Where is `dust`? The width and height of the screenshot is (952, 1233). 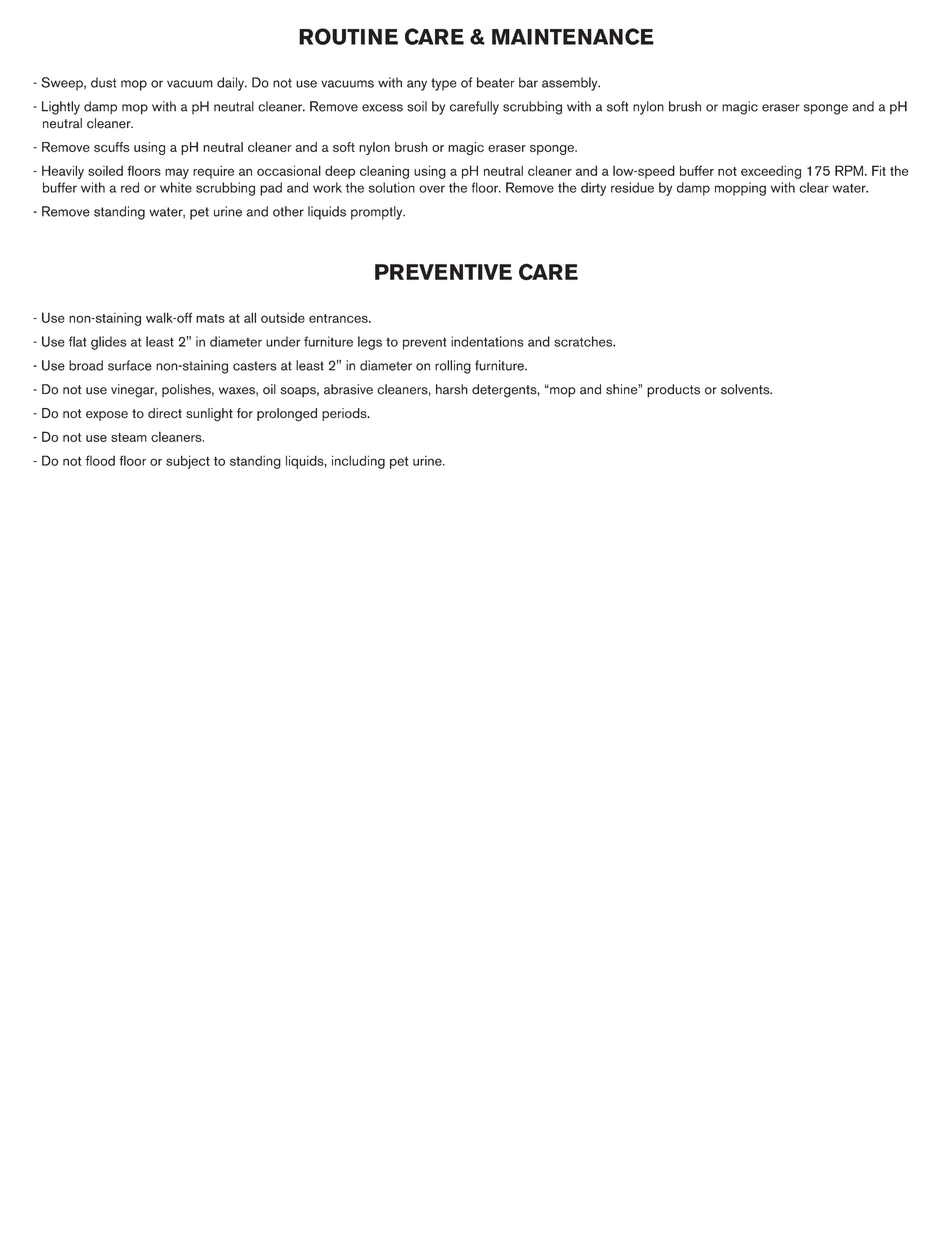 dust is located at coordinates (103, 82).
